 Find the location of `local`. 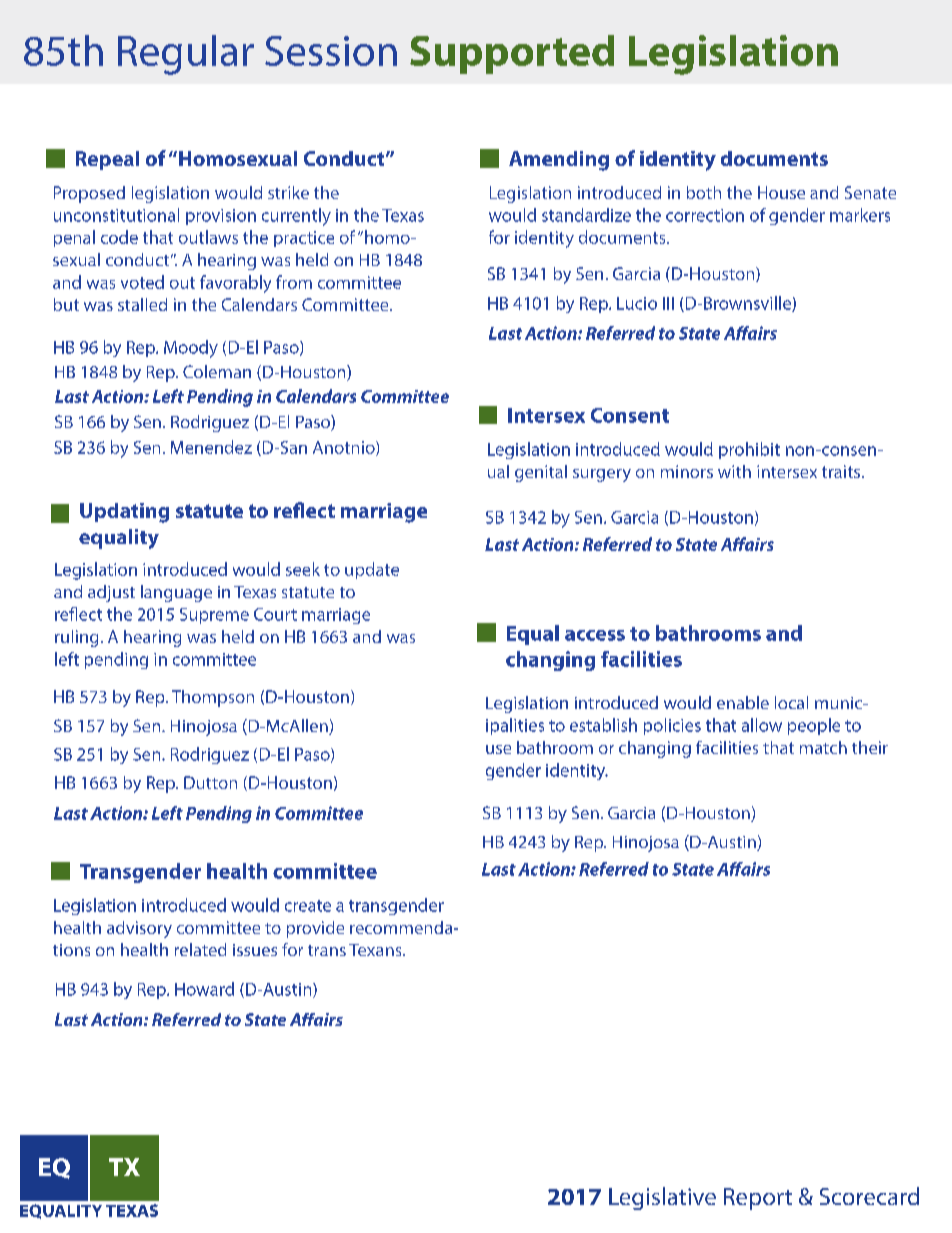

local is located at coordinates (791, 702).
